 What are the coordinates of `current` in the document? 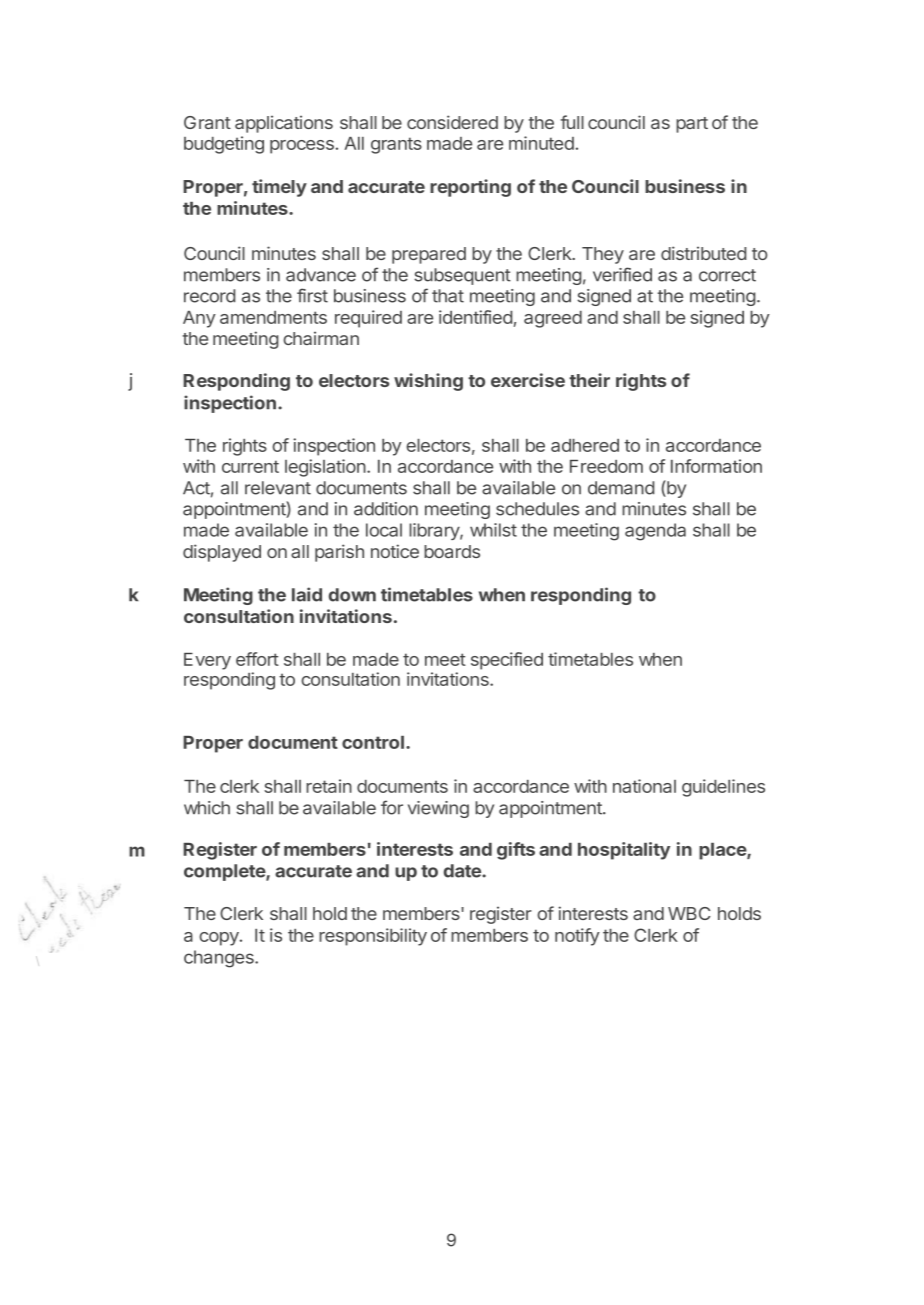 It's located at (250, 466).
